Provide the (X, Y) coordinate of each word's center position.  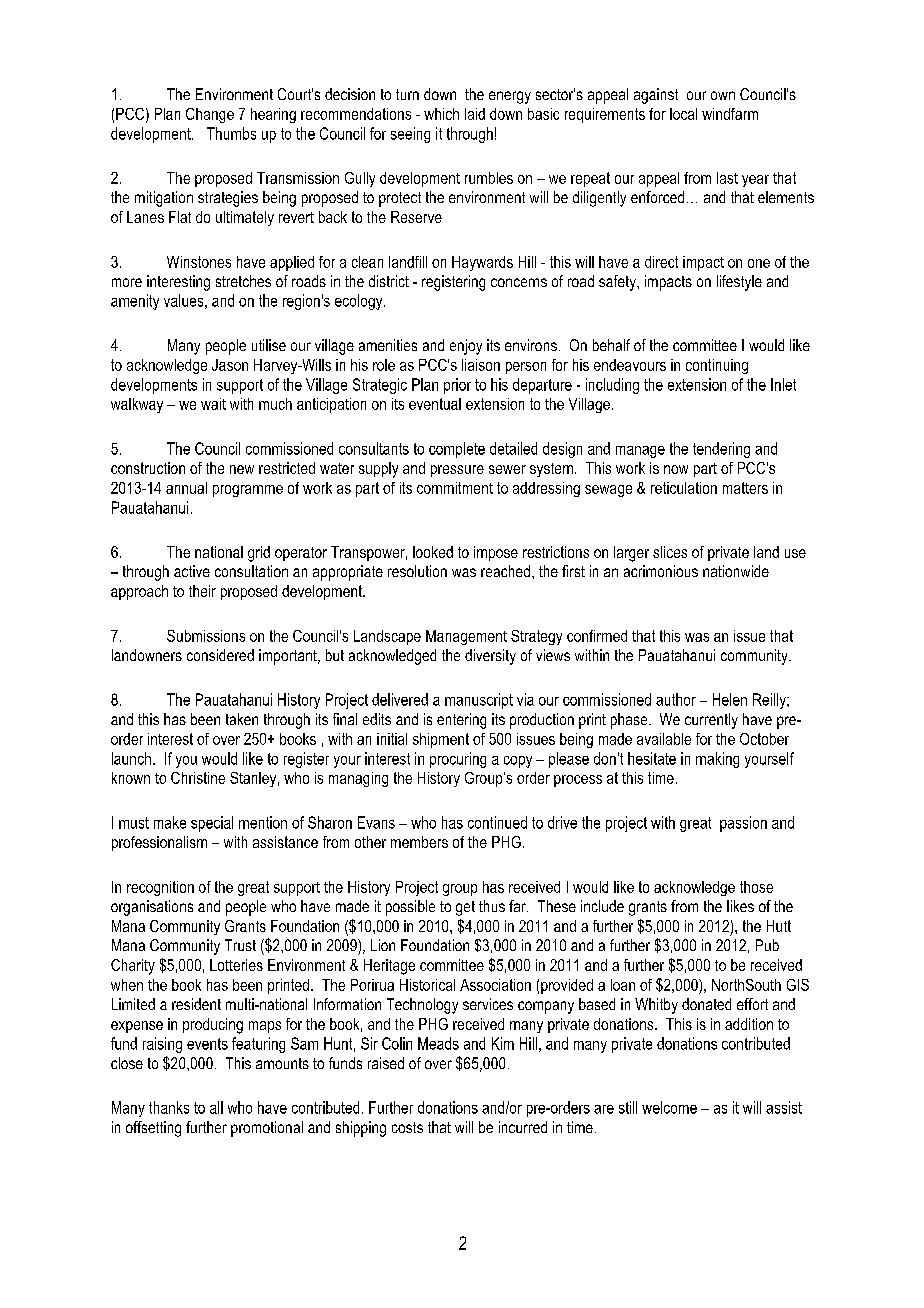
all (216, 1107)
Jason (230, 365)
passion (743, 824)
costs (407, 1127)
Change (210, 115)
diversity (490, 657)
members (419, 842)
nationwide (736, 571)
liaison (481, 365)
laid (475, 114)
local (683, 114)
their (202, 591)
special (212, 824)
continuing (717, 366)
